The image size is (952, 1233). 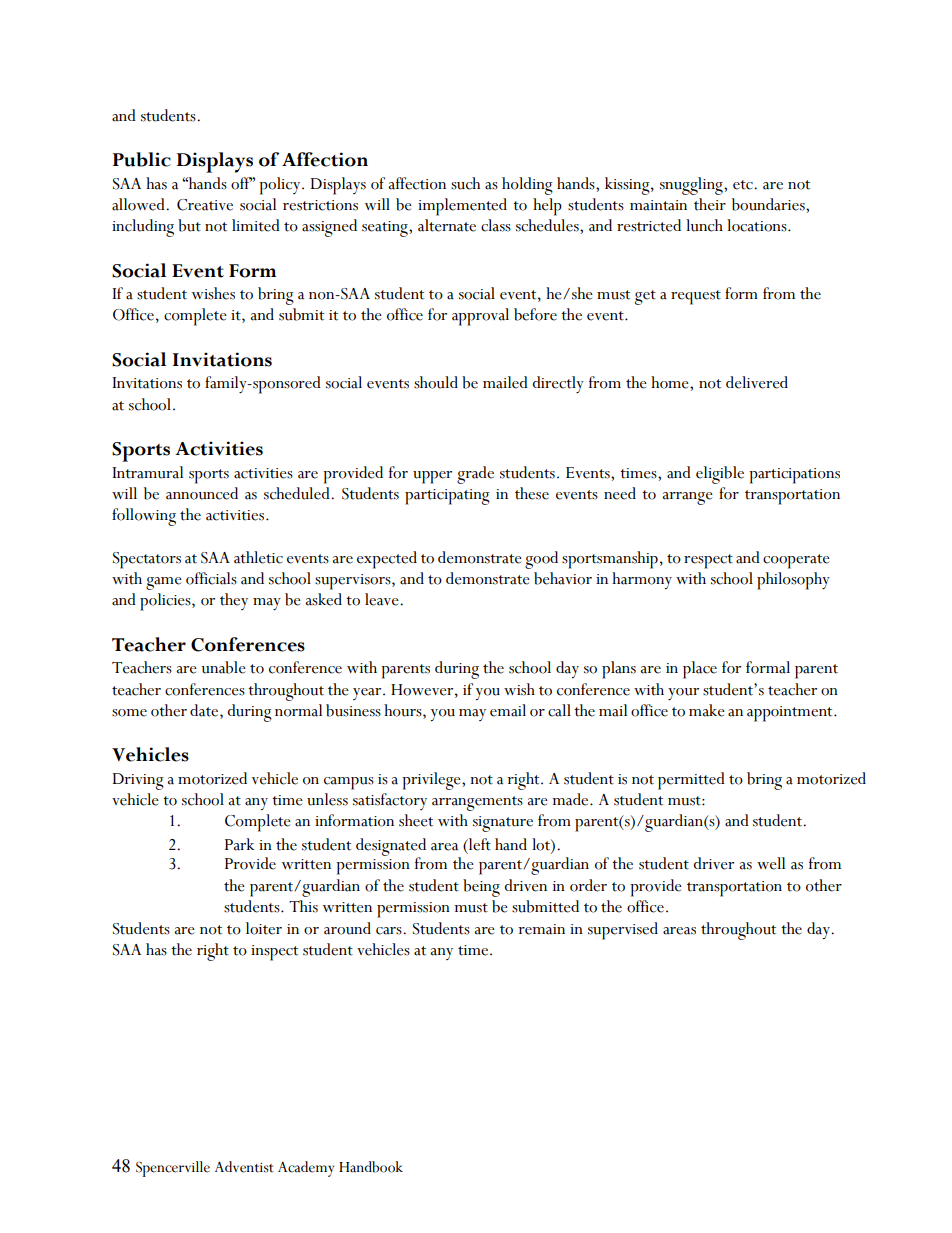 What do you see at coordinates (306, 1169) in the screenshot?
I see `Academy` at bounding box center [306, 1169].
